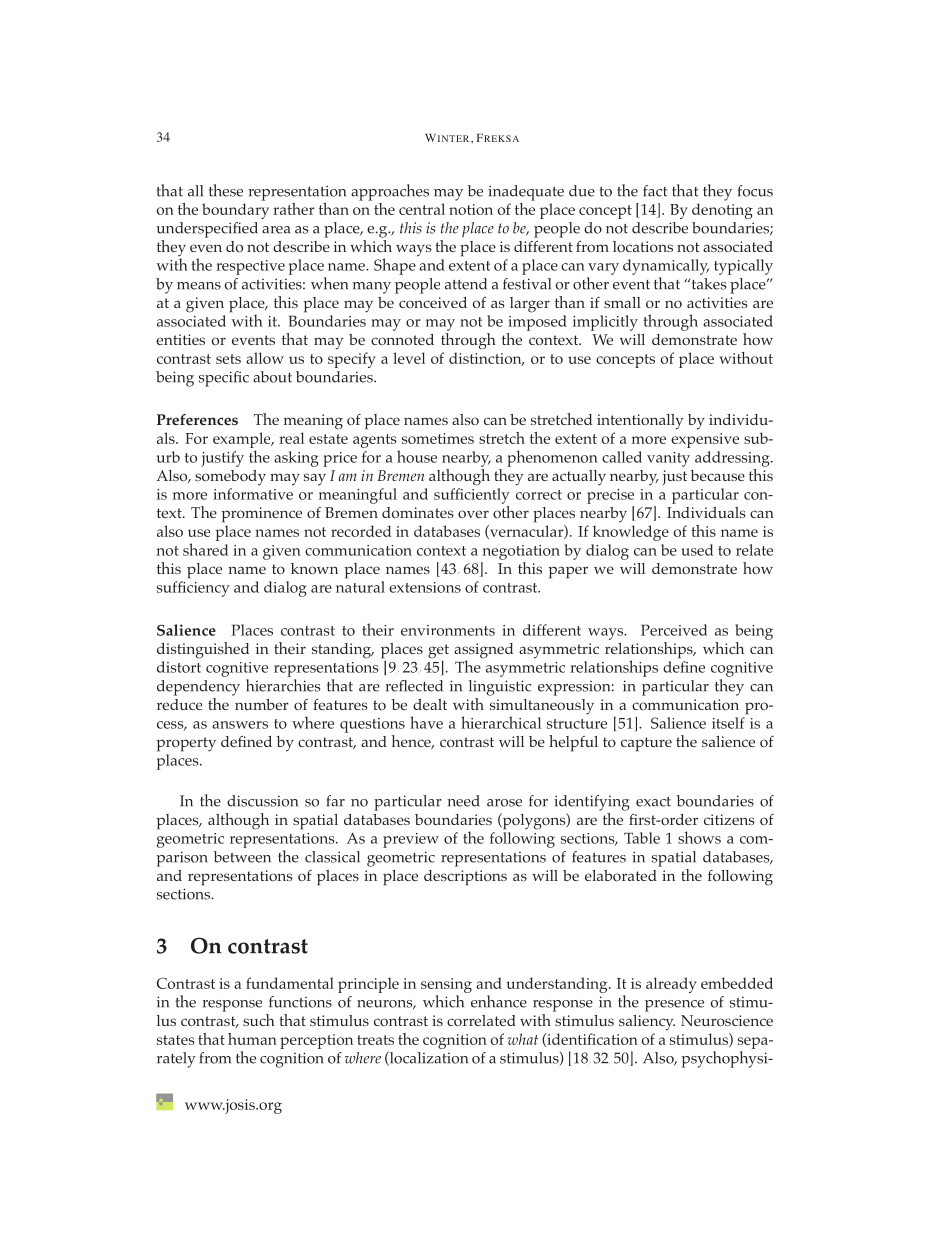 This screenshot has width=952, height=1233. What do you see at coordinates (699, 837) in the screenshot?
I see `shows` at bounding box center [699, 837].
